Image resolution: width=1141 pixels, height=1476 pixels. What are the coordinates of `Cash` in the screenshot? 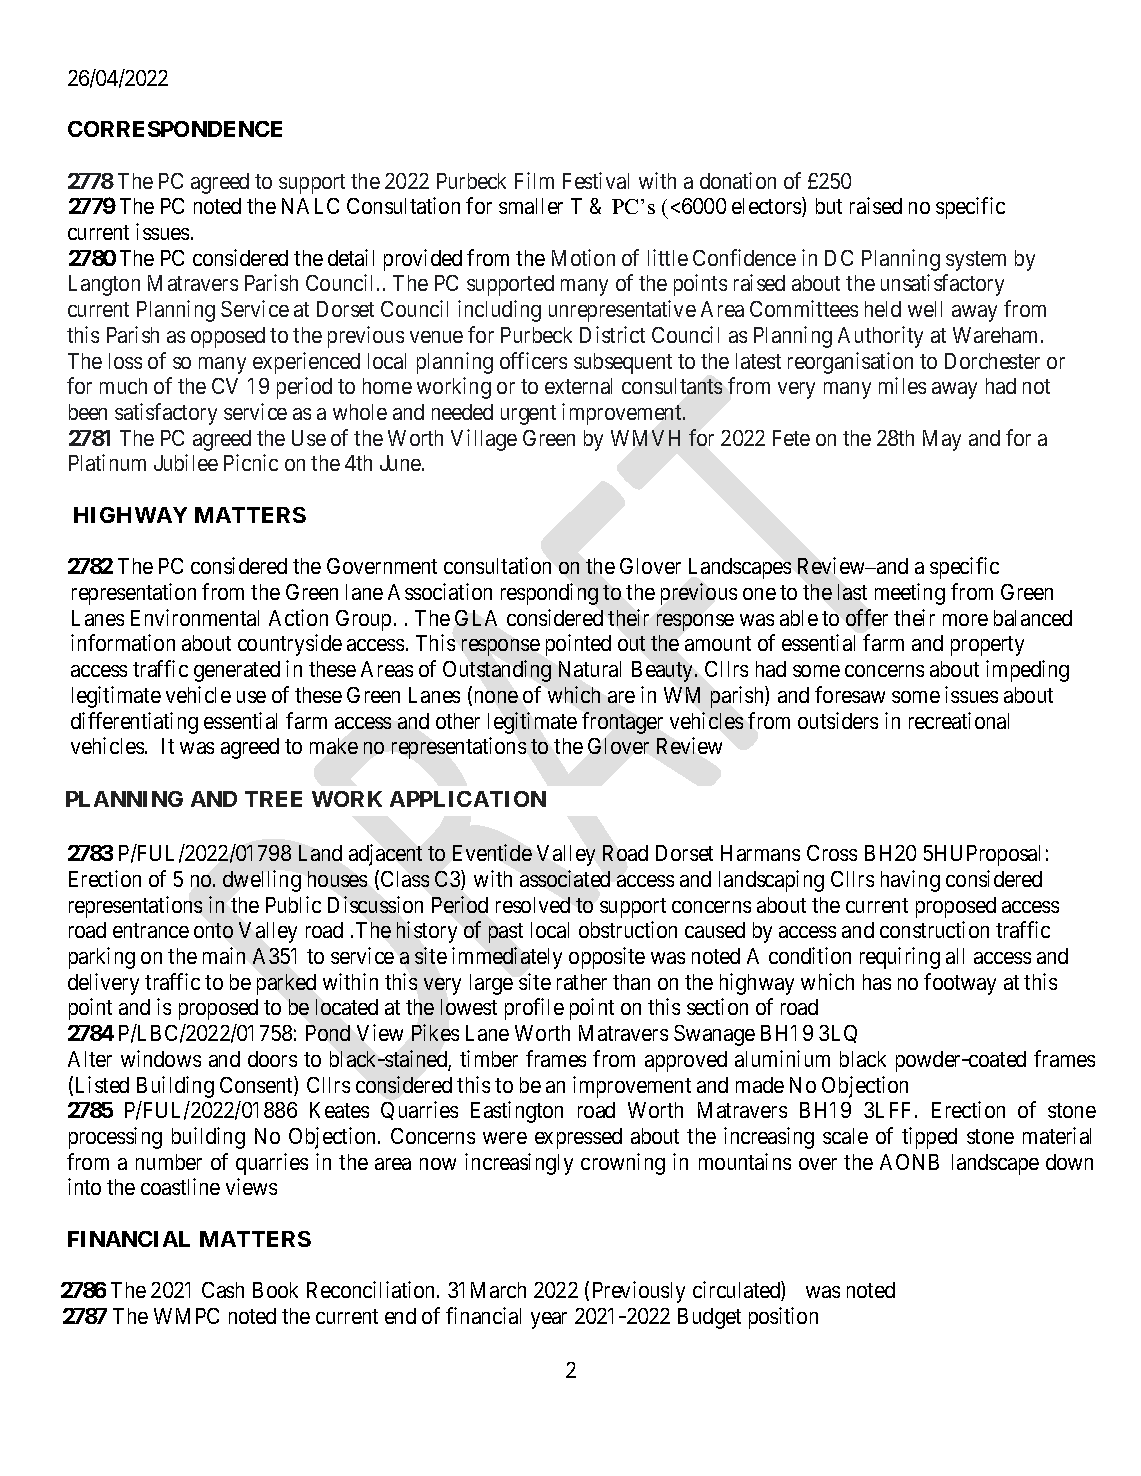 It's located at (223, 1290).
